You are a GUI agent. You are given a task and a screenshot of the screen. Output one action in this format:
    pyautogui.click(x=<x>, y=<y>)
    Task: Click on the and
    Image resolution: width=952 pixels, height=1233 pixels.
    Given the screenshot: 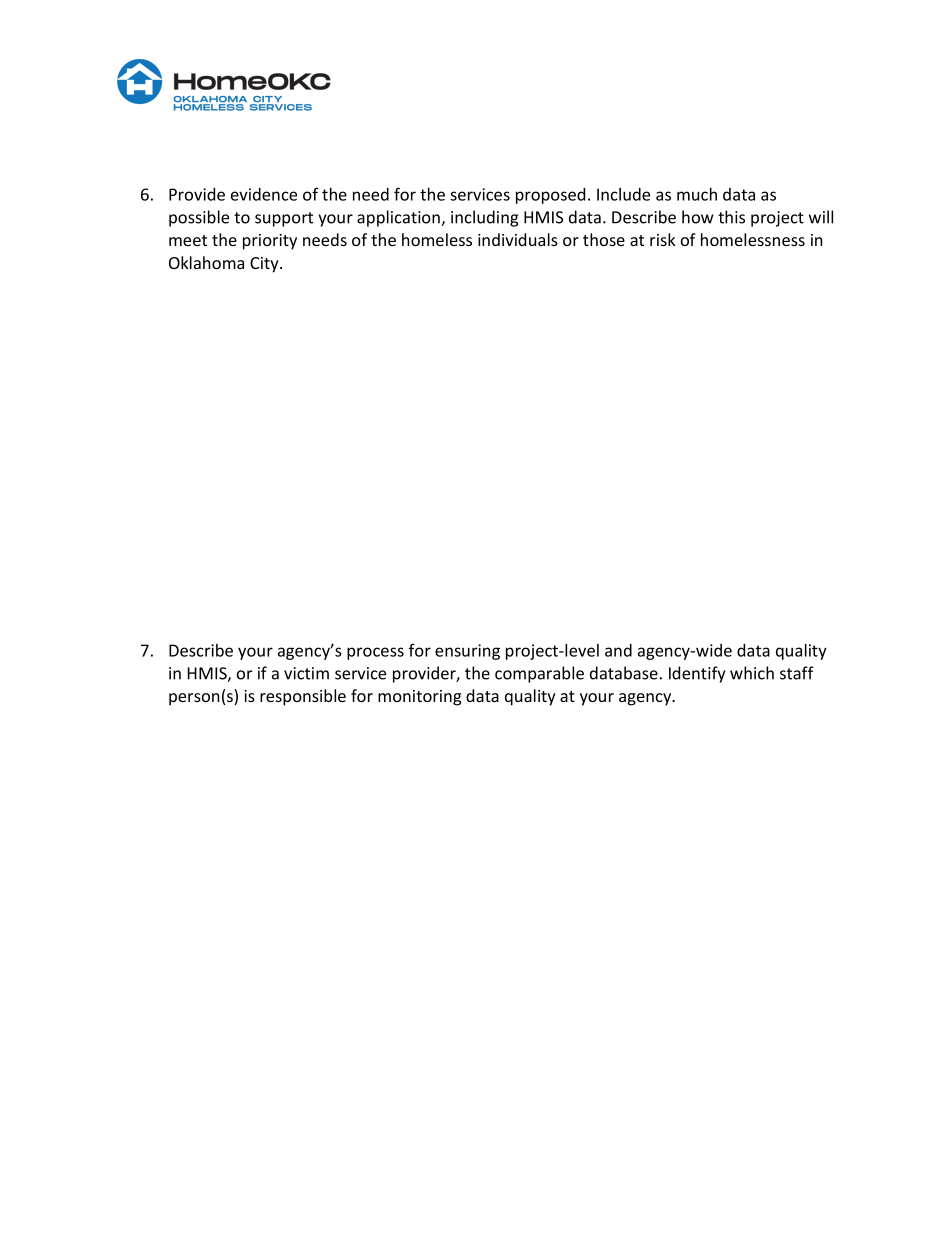 What is the action you would take?
    pyautogui.click(x=618, y=650)
